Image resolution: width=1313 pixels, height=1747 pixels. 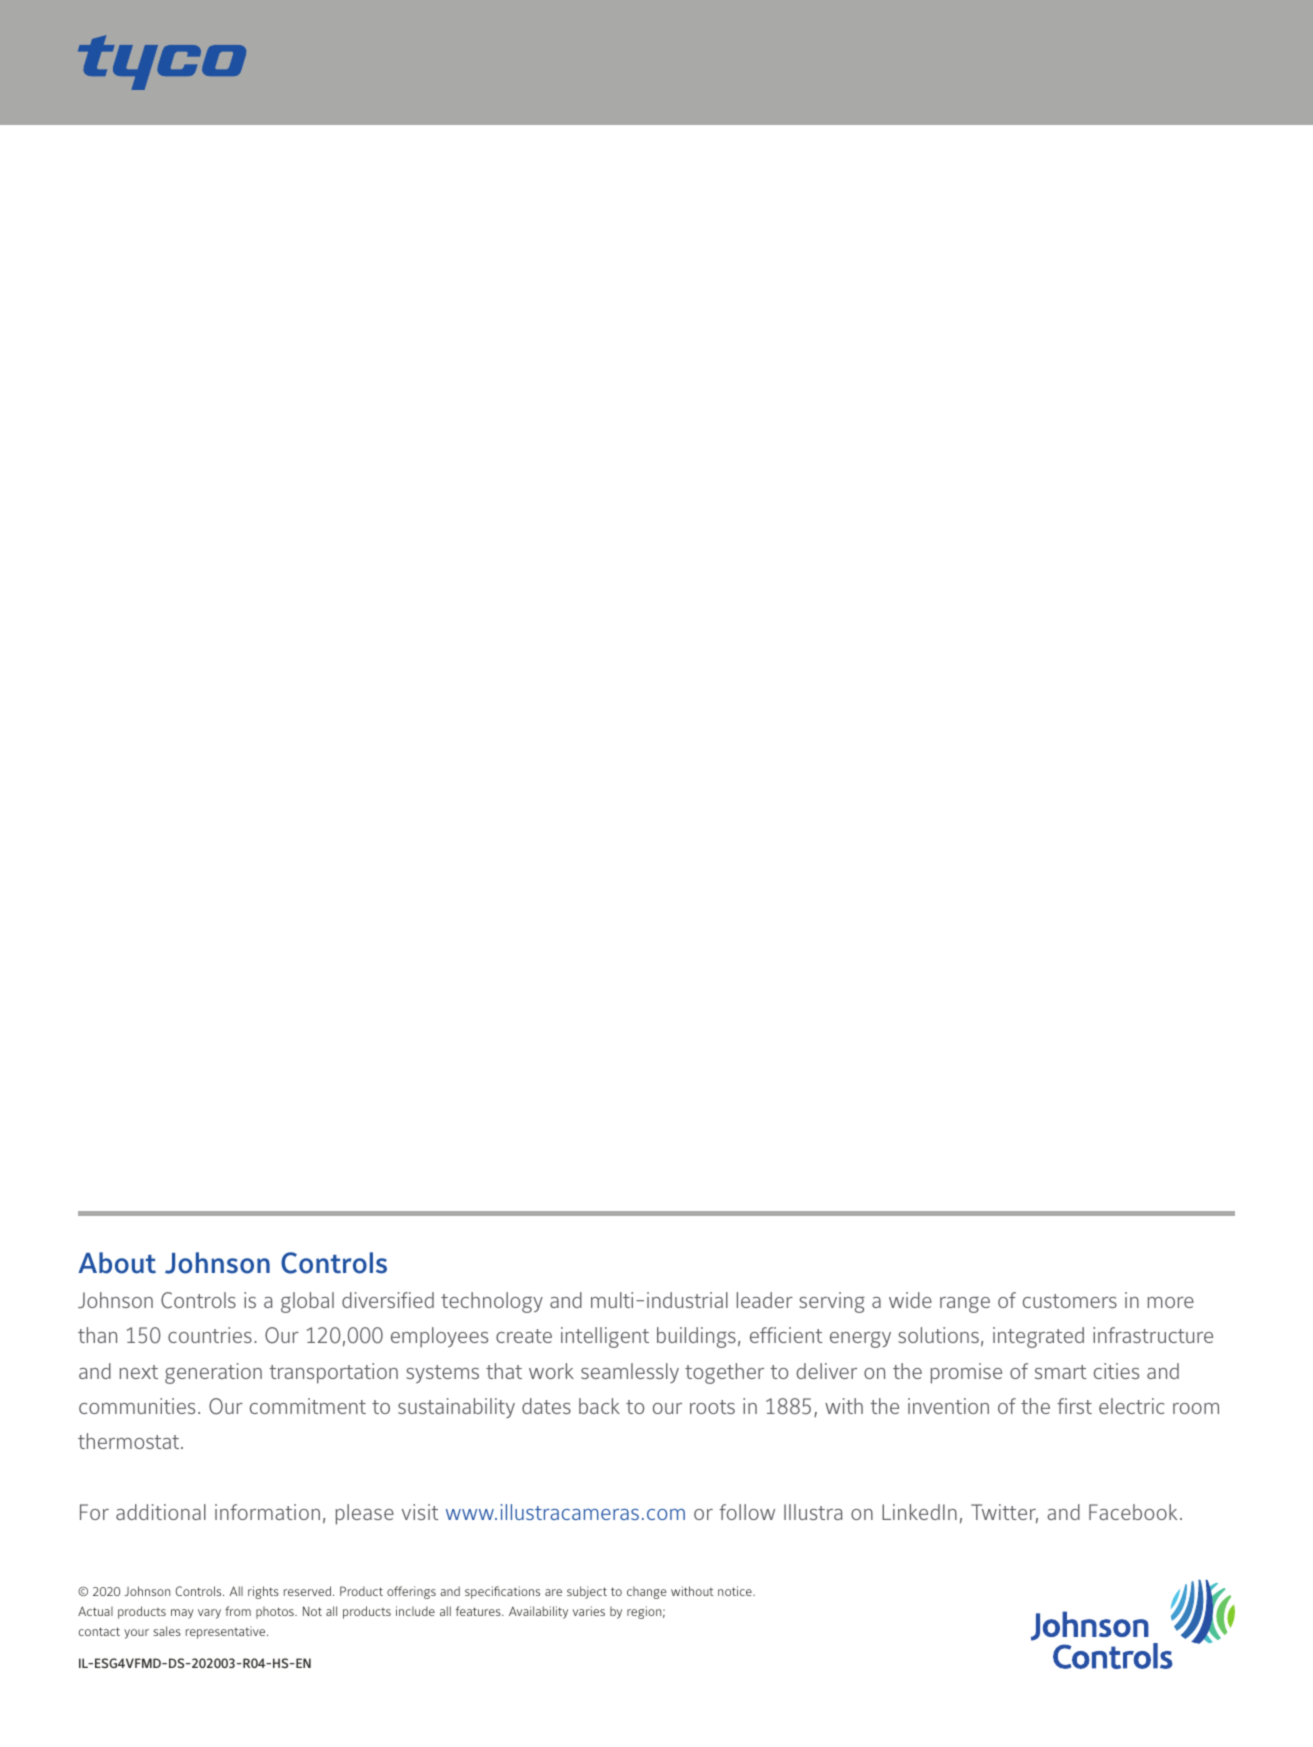 I want to click on first, so click(x=1074, y=1406).
